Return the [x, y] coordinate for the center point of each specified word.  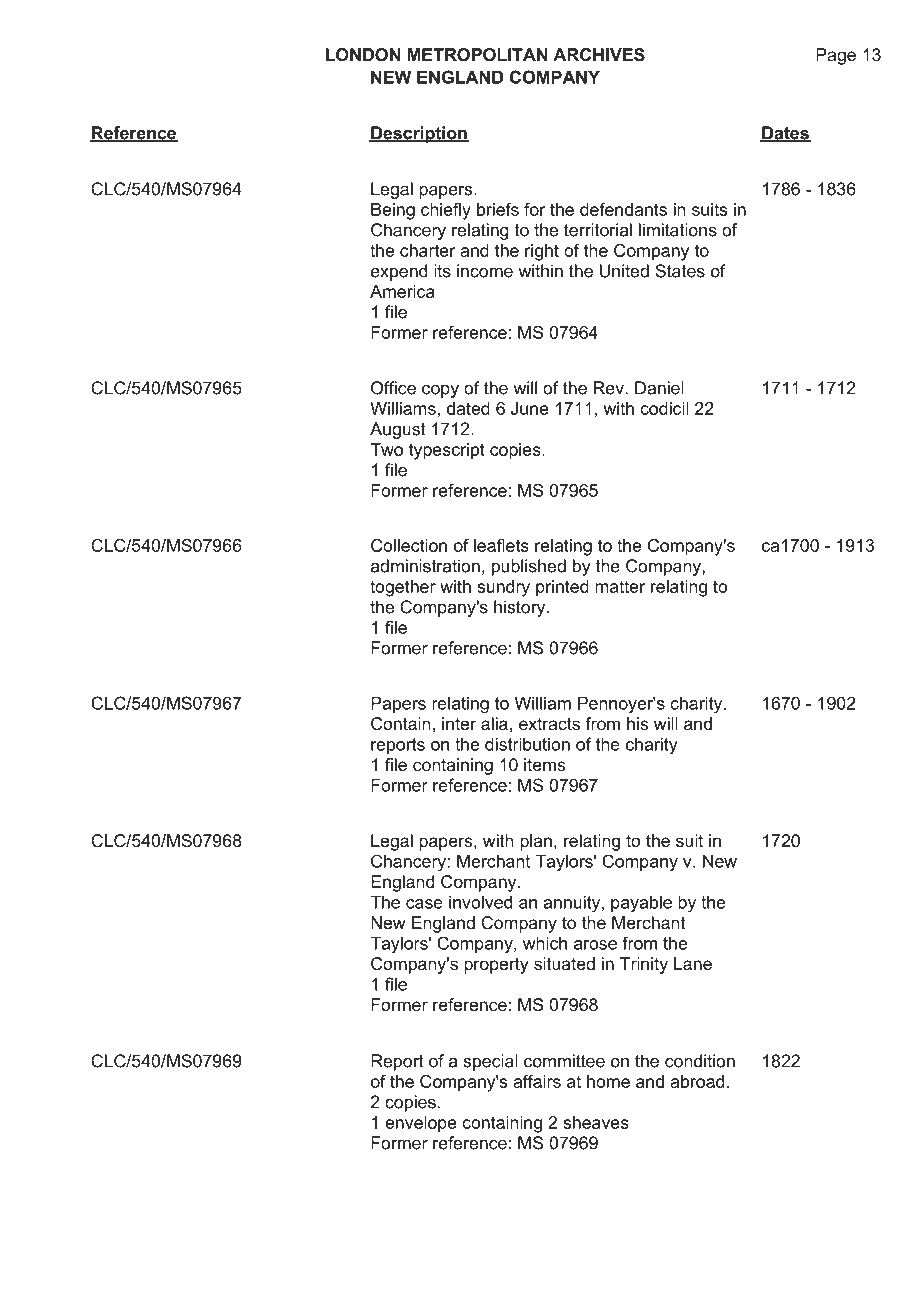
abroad [697, 1081]
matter [620, 586]
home [608, 1081]
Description [419, 134]
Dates [785, 134]
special [490, 1062]
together [403, 588]
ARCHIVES [599, 55]
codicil [664, 408]
